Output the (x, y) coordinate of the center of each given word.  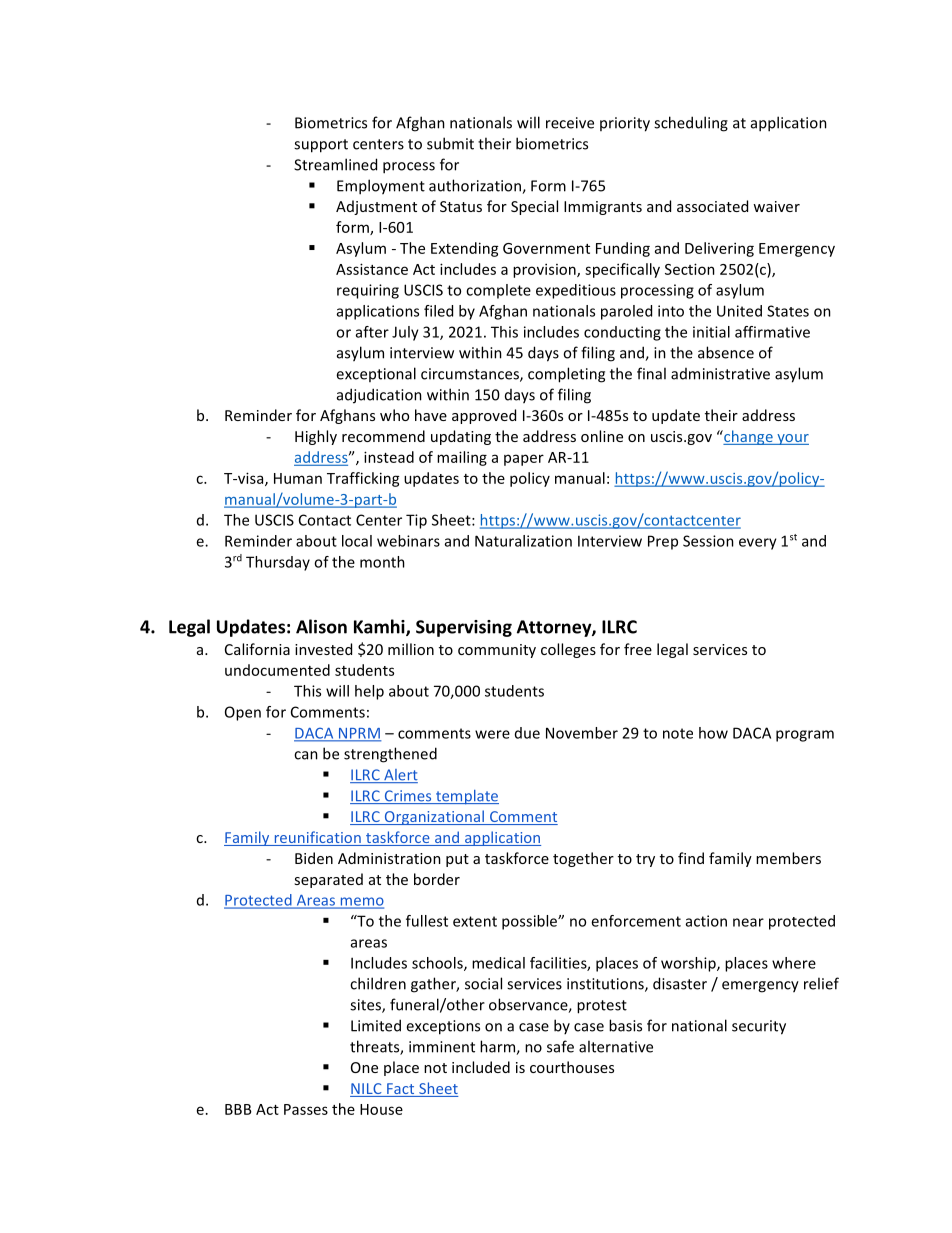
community (497, 651)
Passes (306, 1109)
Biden (314, 858)
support (321, 146)
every (758, 544)
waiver (776, 206)
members (788, 858)
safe (560, 1046)
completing (566, 375)
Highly (316, 437)
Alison (321, 626)
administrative (720, 374)
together (583, 859)
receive (570, 123)
